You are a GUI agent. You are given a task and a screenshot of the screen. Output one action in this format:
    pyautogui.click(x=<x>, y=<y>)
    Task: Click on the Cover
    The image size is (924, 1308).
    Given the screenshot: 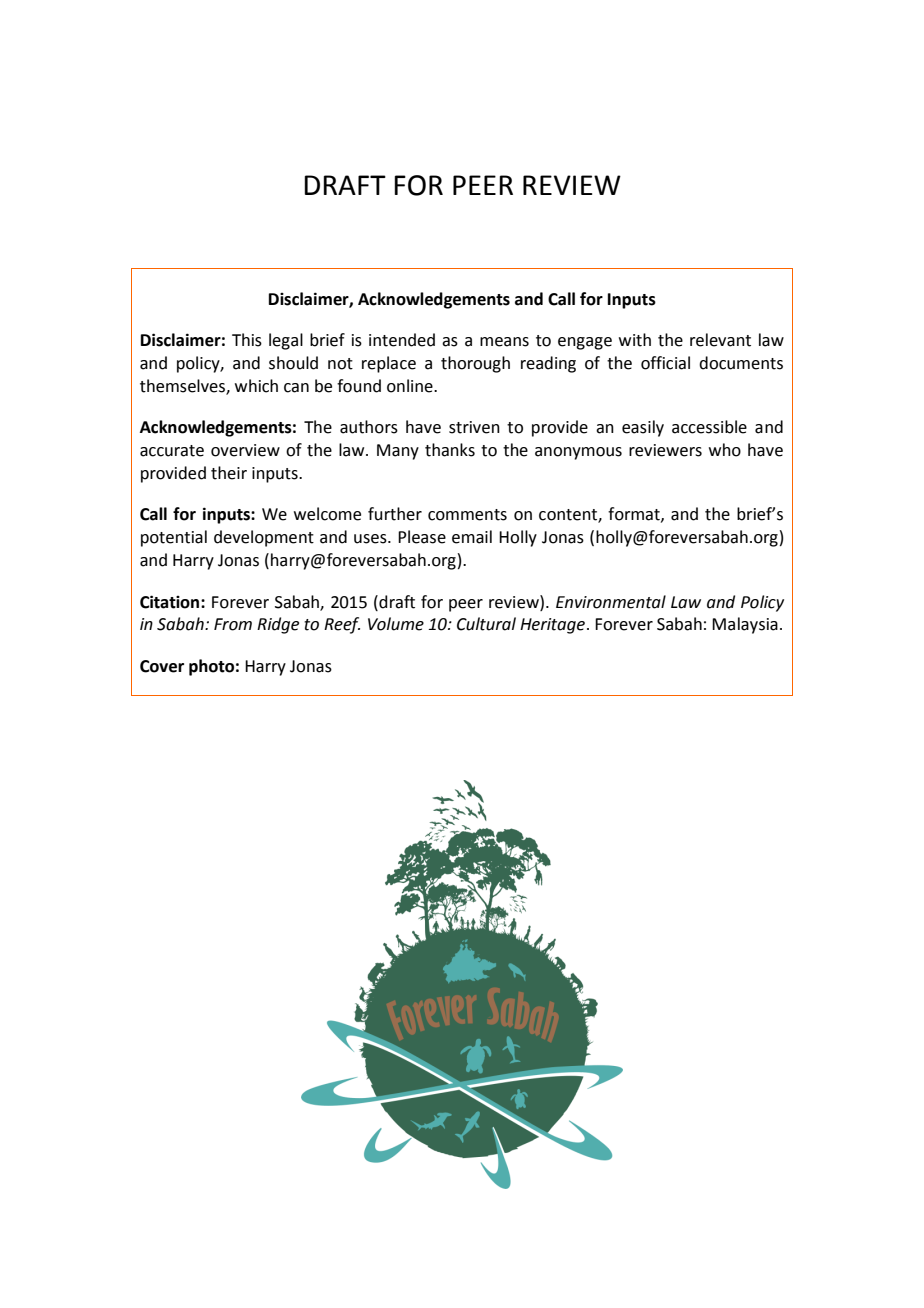 What is the action you would take?
    pyautogui.click(x=162, y=666)
